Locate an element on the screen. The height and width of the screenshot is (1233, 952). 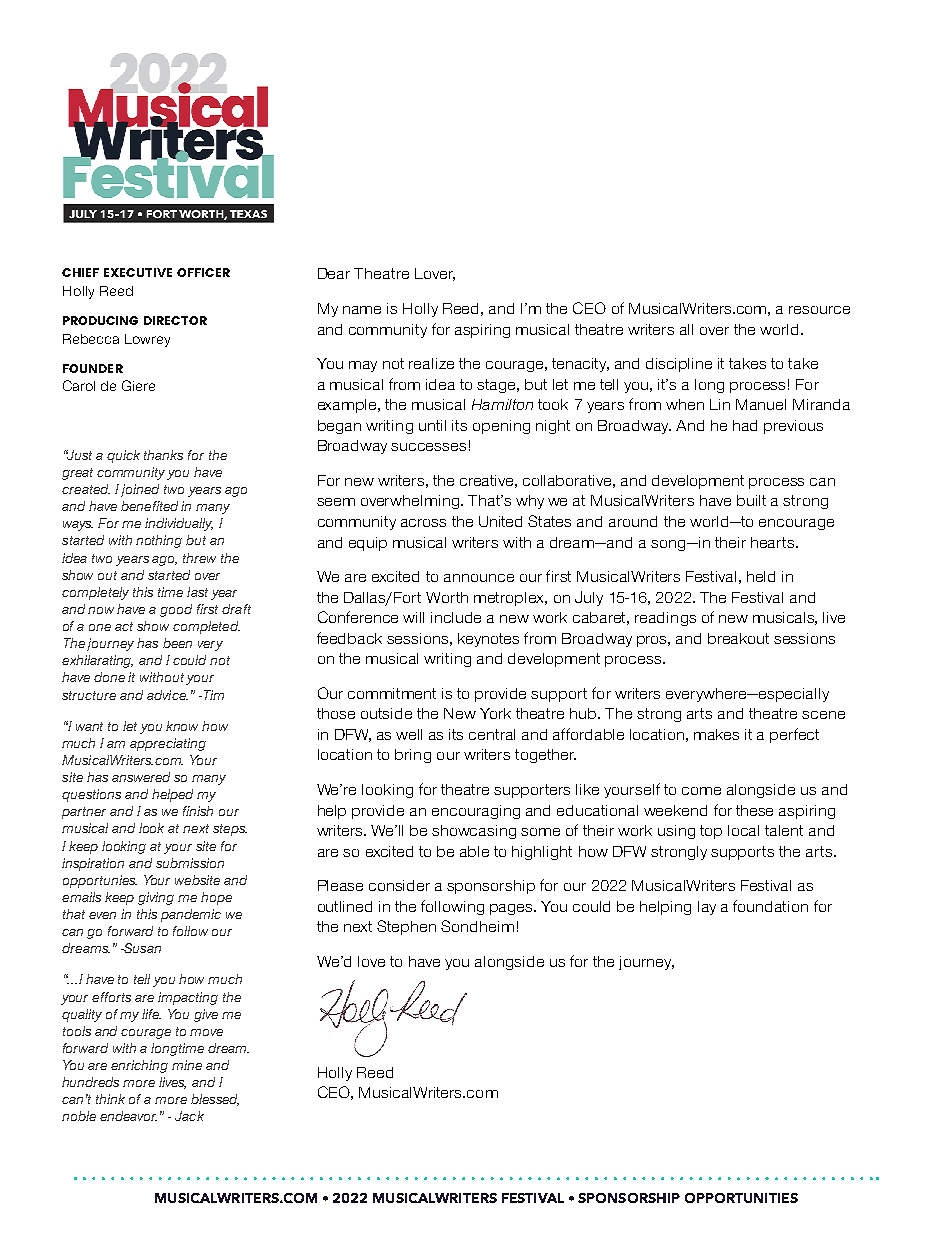
Jack is located at coordinates (189, 1116).
